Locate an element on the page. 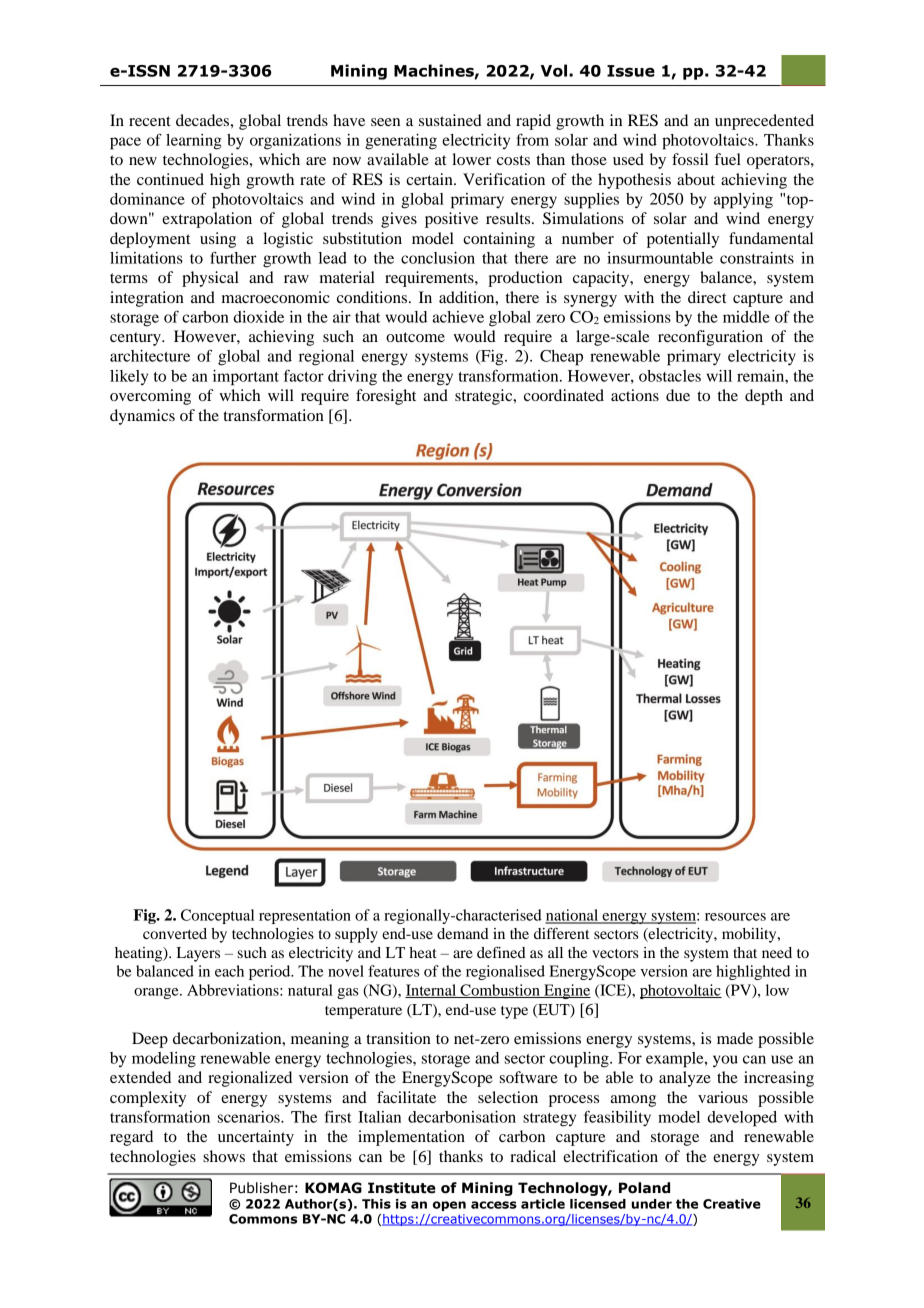 The height and width of the page is (1308, 924). learning is located at coordinates (194, 142).
